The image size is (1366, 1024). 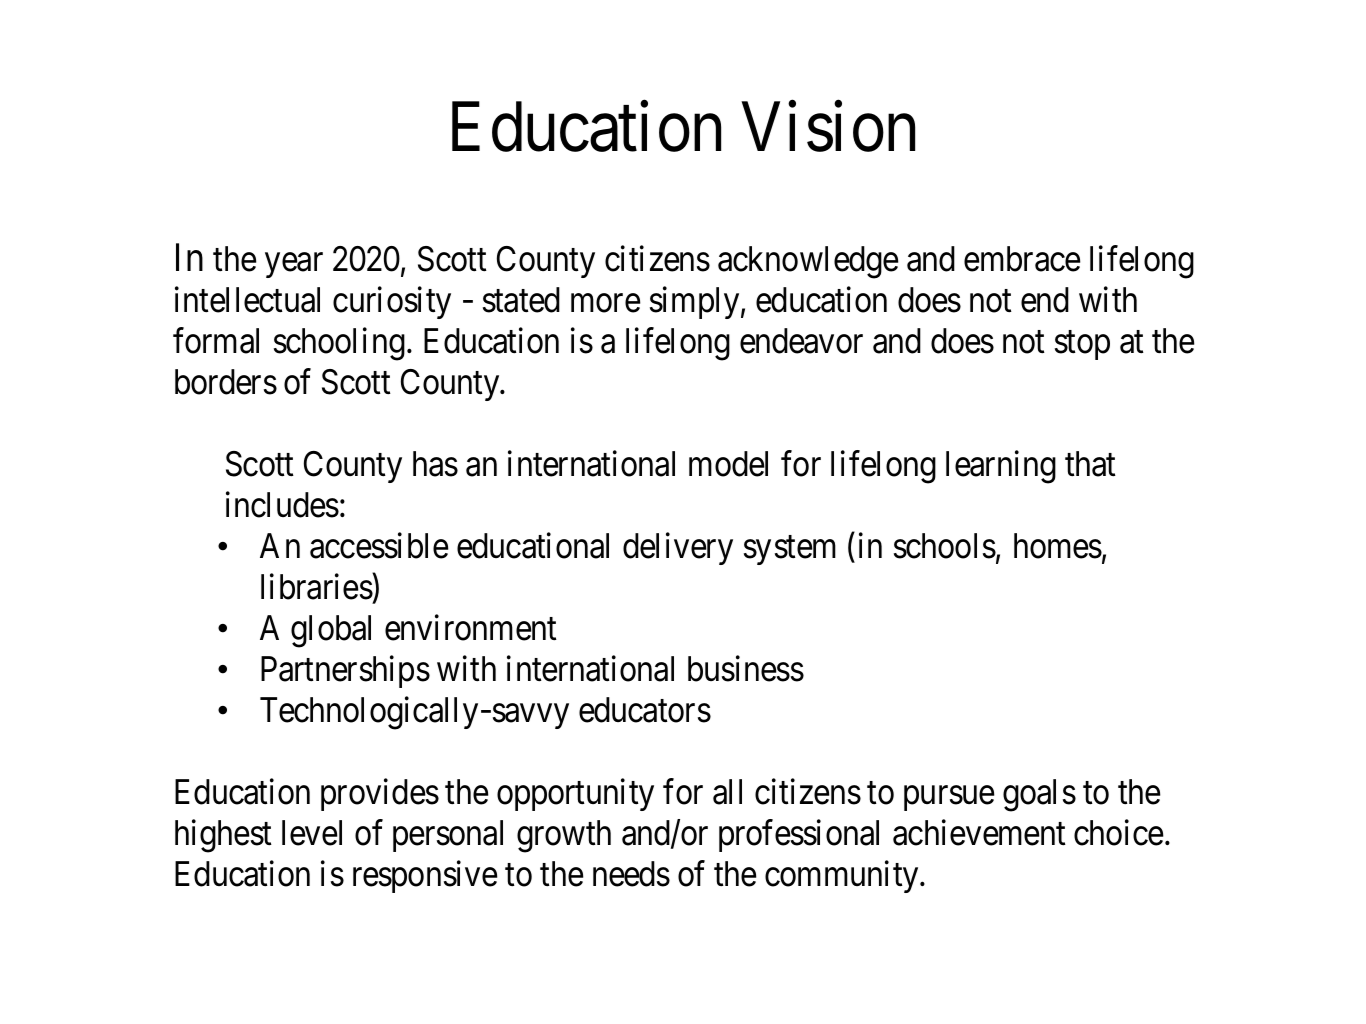 What do you see at coordinates (294, 265) in the screenshot?
I see `year` at bounding box center [294, 265].
